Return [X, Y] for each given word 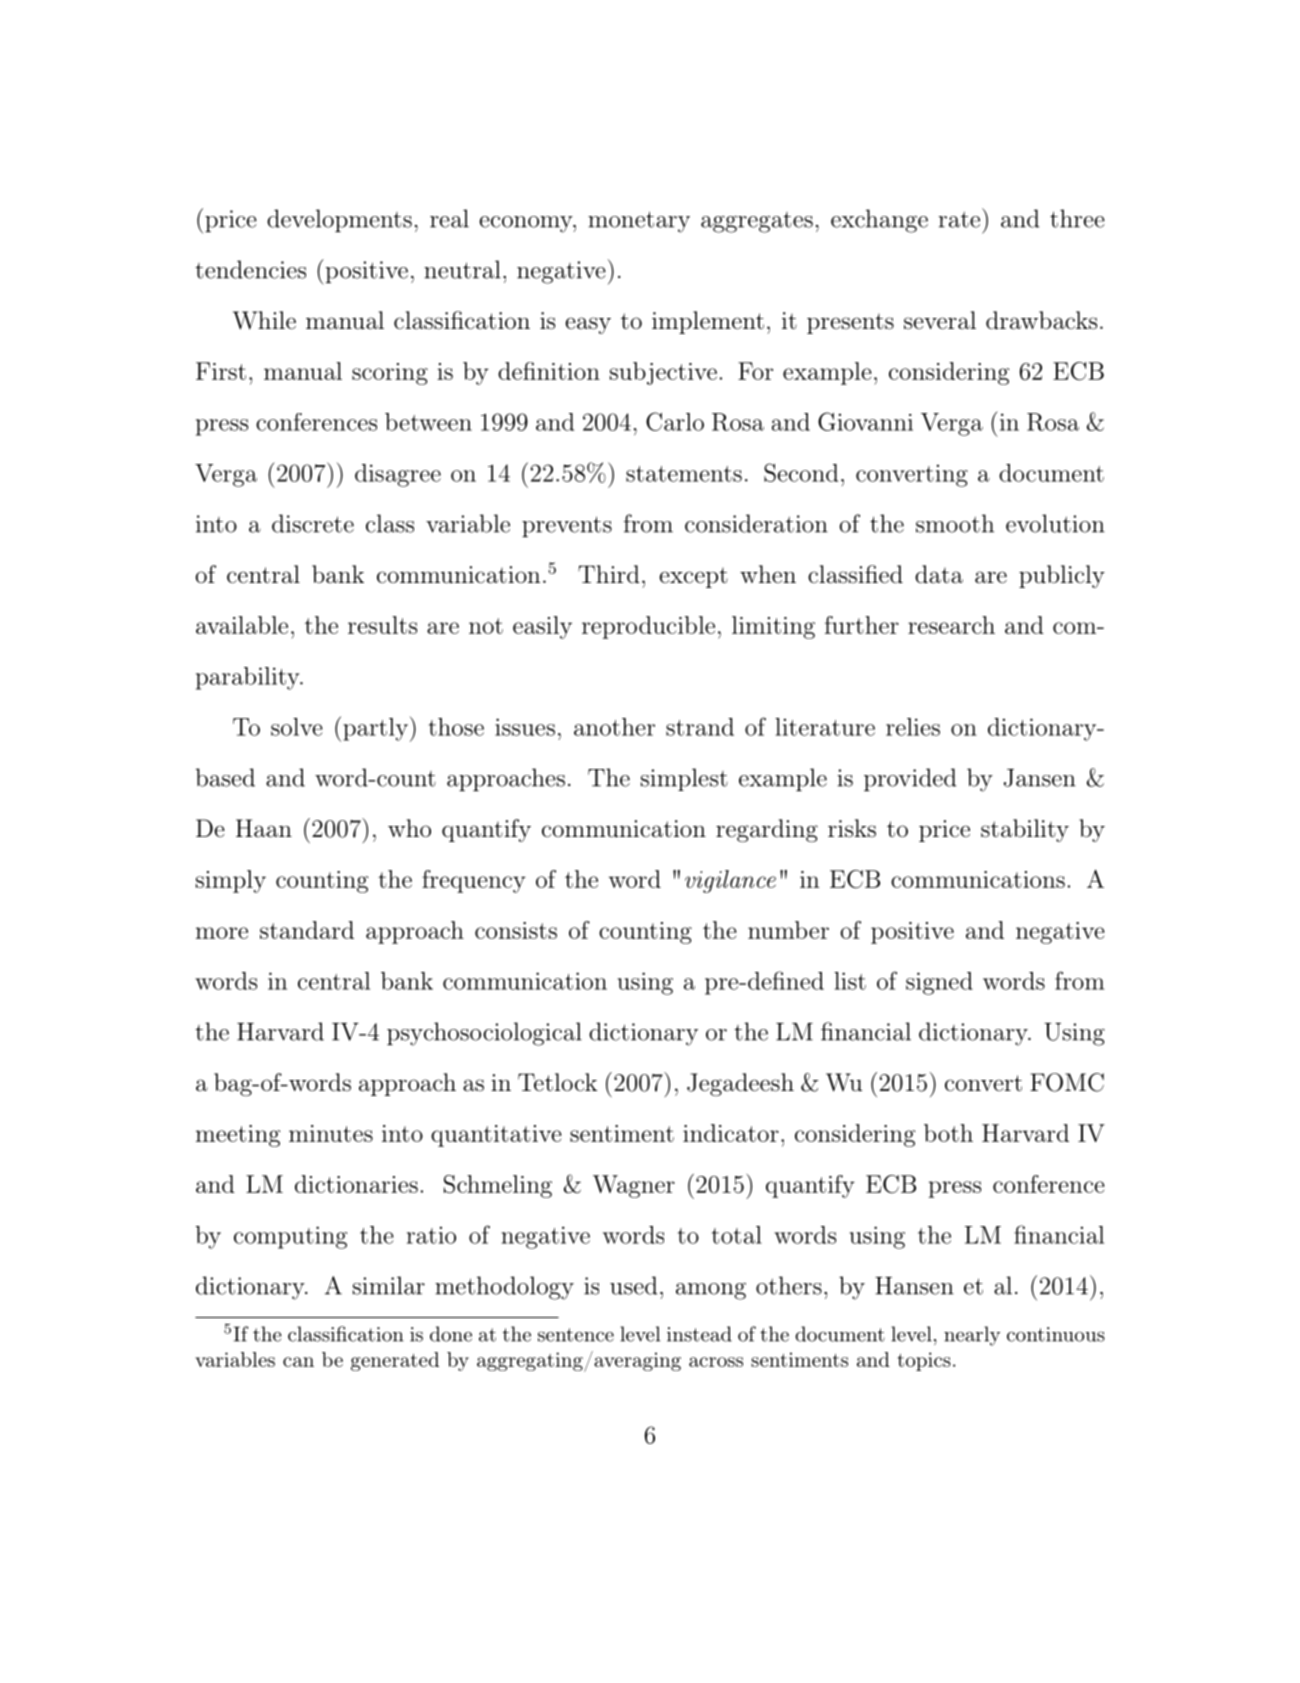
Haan [264, 828]
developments [339, 220]
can [298, 1362]
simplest [684, 779]
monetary [639, 222]
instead [699, 1334]
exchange [879, 221]
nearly [972, 1336]
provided [910, 779]
